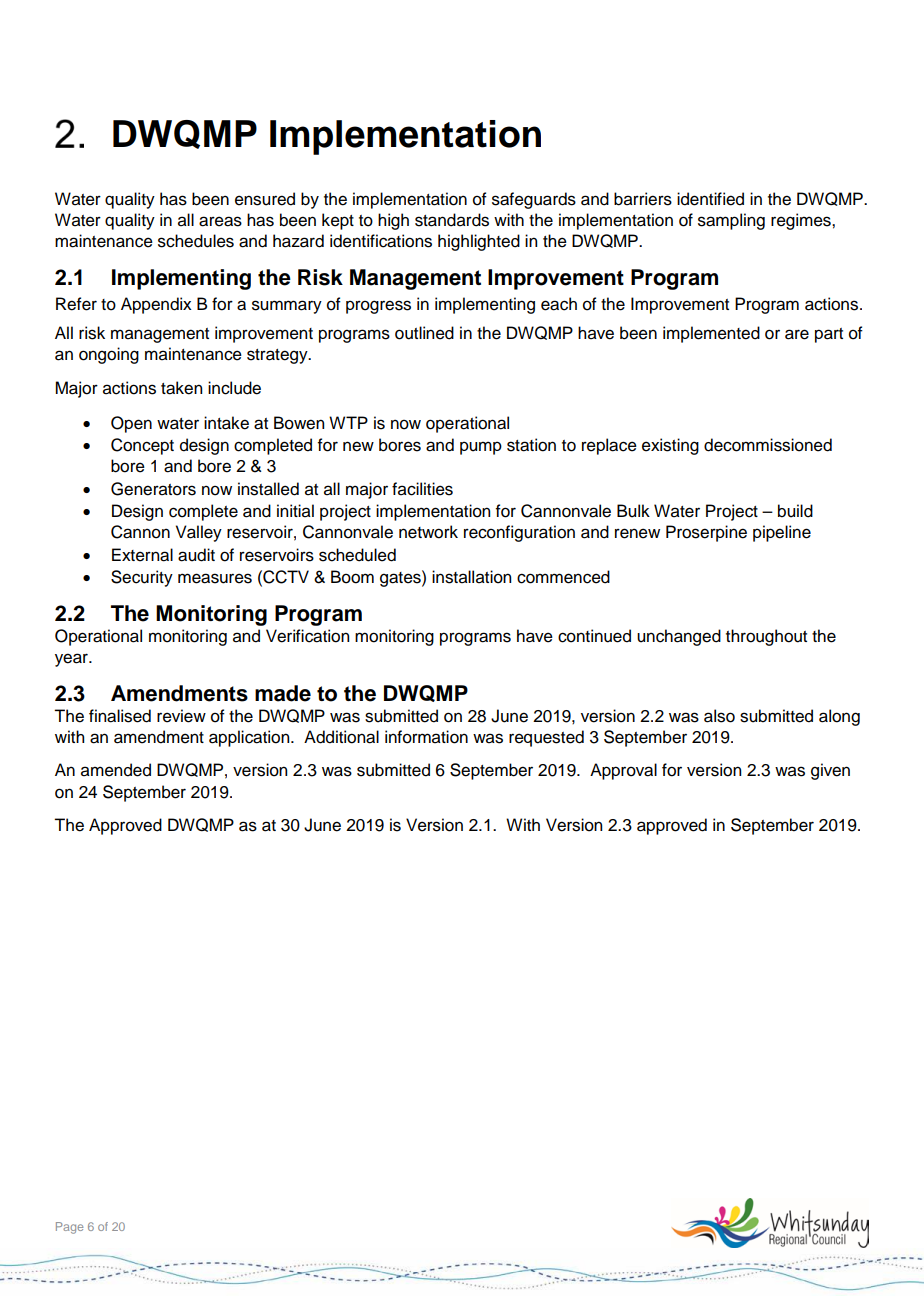 This page has height=1308, width=924. I want to click on schedules, so click(196, 241).
